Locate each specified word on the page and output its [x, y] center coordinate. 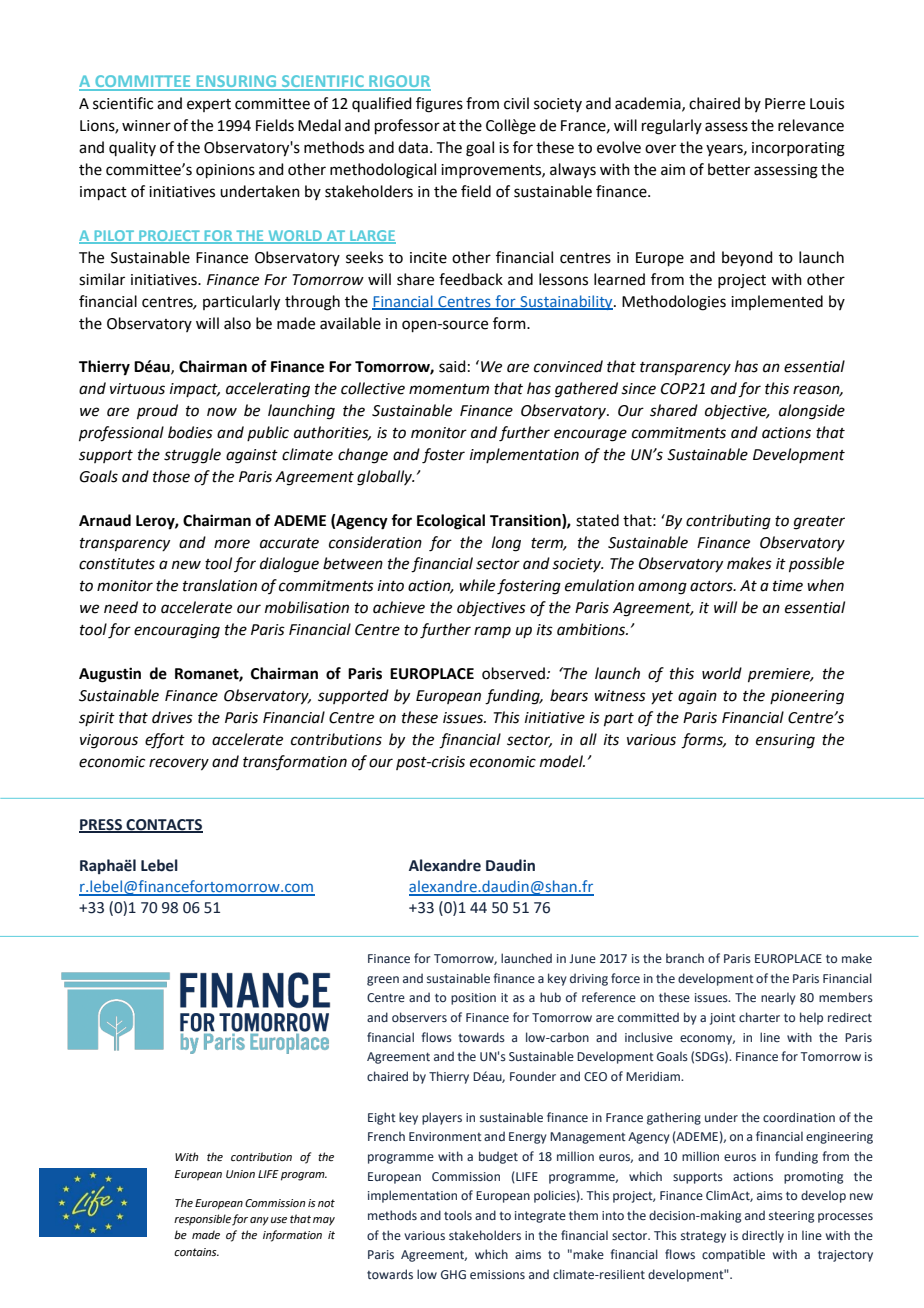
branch [685, 958]
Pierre [785, 104]
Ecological [451, 522]
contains [196, 1252]
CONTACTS [163, 825]
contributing [728, 522]
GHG [453, 1275]
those [171, 476]
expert [209, 105]
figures [439, 105]
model [562, 761]
